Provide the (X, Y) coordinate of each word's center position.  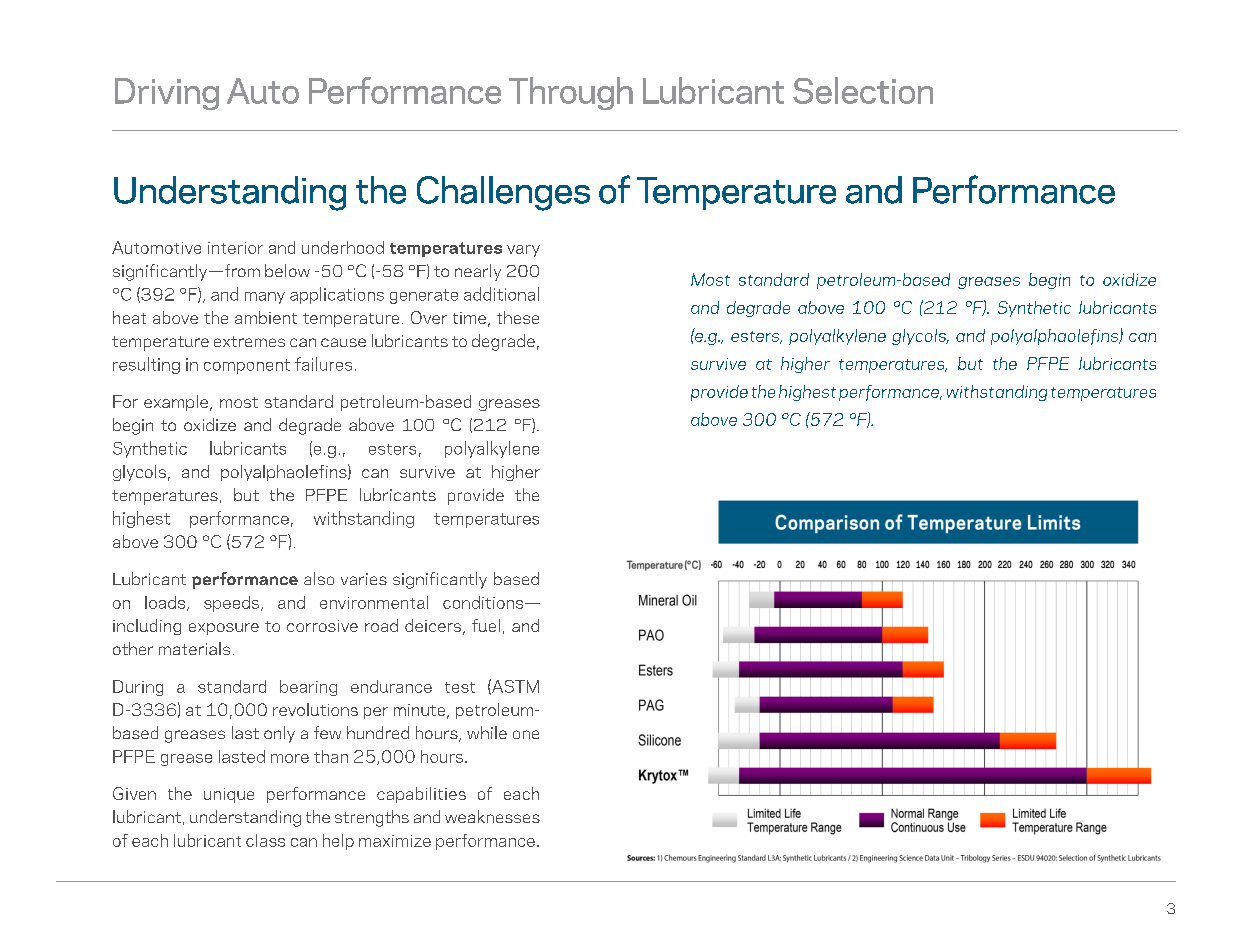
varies (364, 579)
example (176, 403)
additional (501, 294)
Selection (863, 90)
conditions (484, 602)
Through (571, 93)
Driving (167, 94)
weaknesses (492, 816)
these (518, 317)
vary (523, 251)
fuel (486, 625)
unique (229, 795)
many (265, 298)
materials (194, 648)
